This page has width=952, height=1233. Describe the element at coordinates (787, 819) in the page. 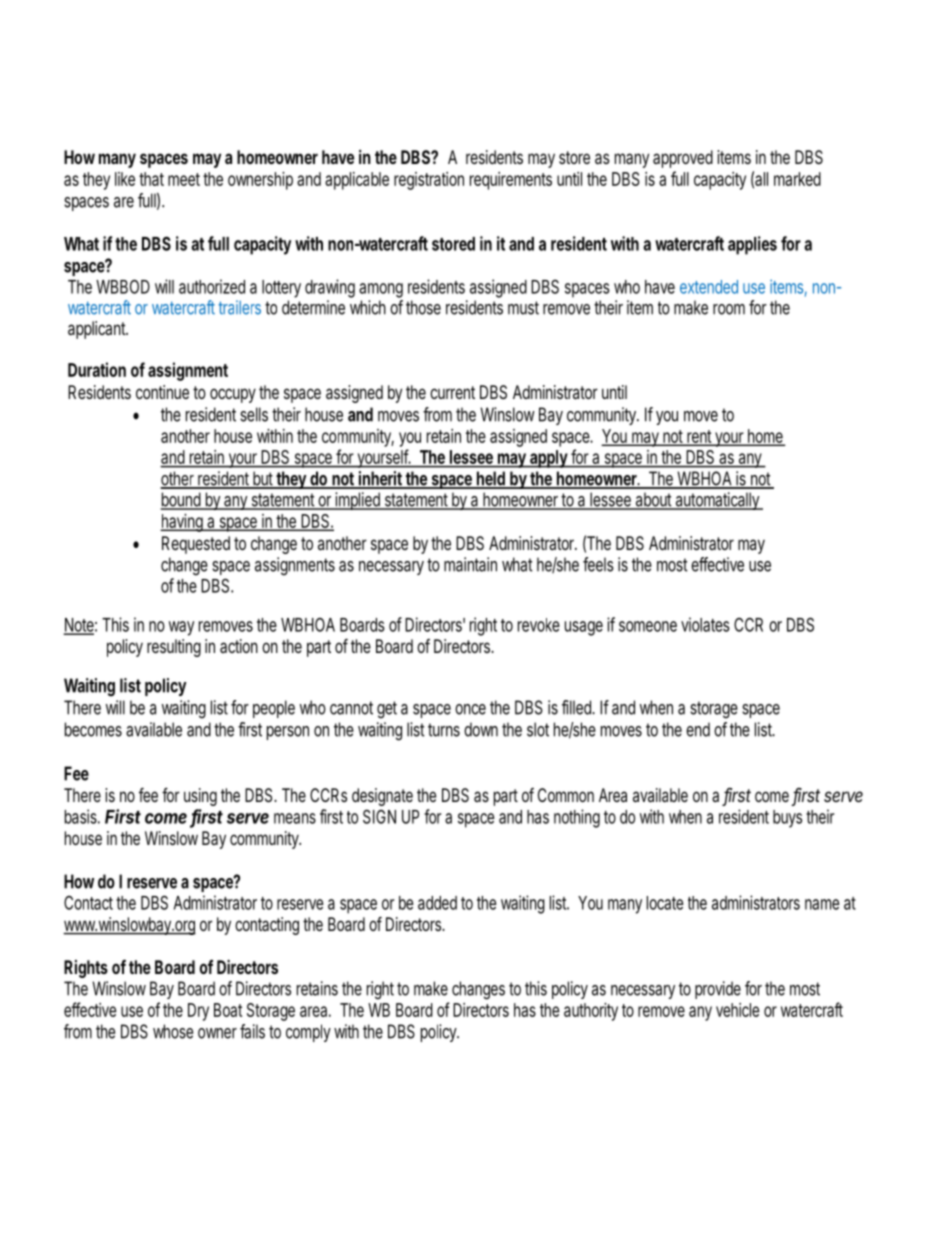

I see `buys` at that location.
